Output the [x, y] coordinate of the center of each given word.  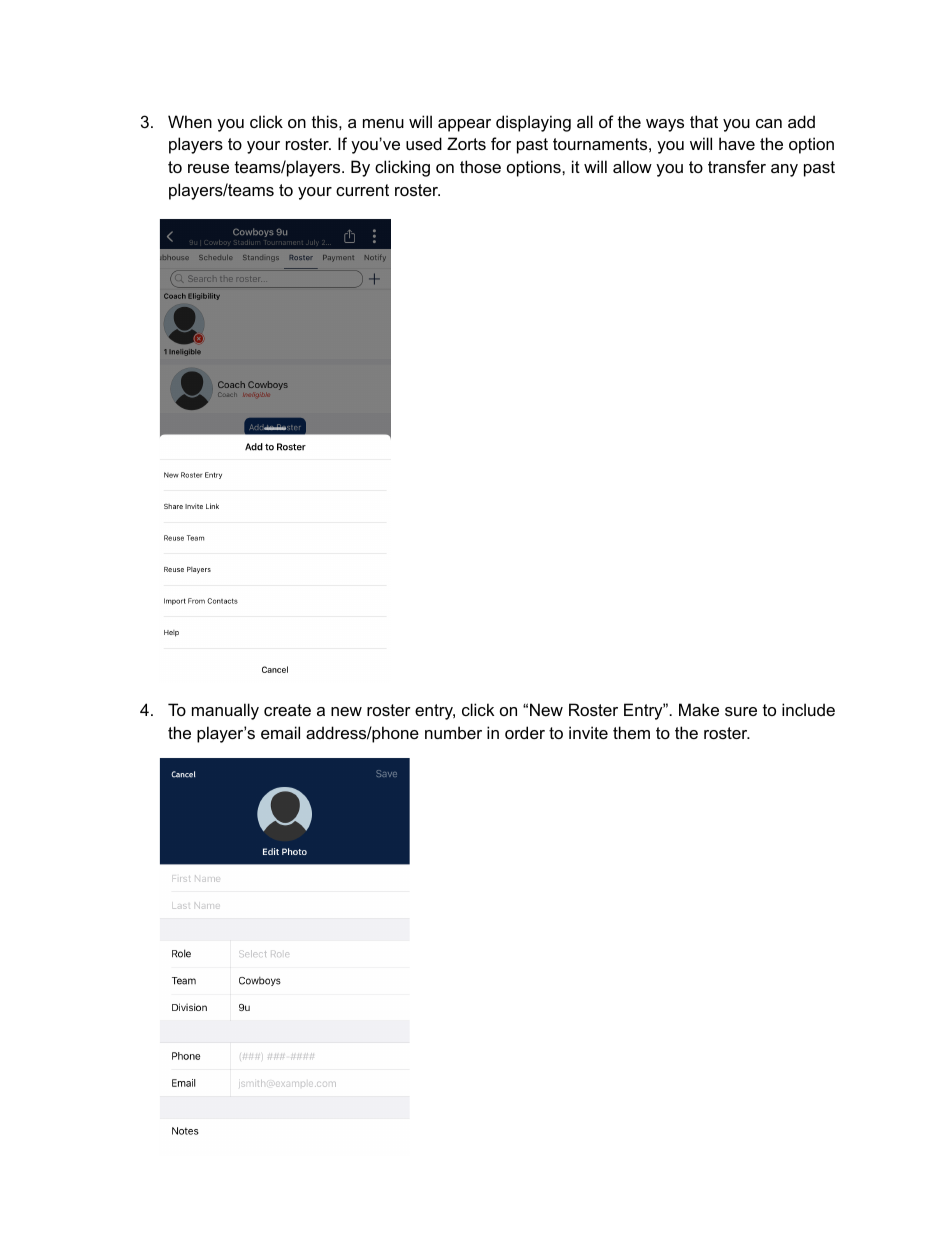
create [287, 710]
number [453, 732]
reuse [208, 168]
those [480, 166]
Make [699, 709]
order [525, 732]
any [784, 170]
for [501, 143]
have [737, 143]
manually [225, 711]
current [362, 190]
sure [741, 711]
